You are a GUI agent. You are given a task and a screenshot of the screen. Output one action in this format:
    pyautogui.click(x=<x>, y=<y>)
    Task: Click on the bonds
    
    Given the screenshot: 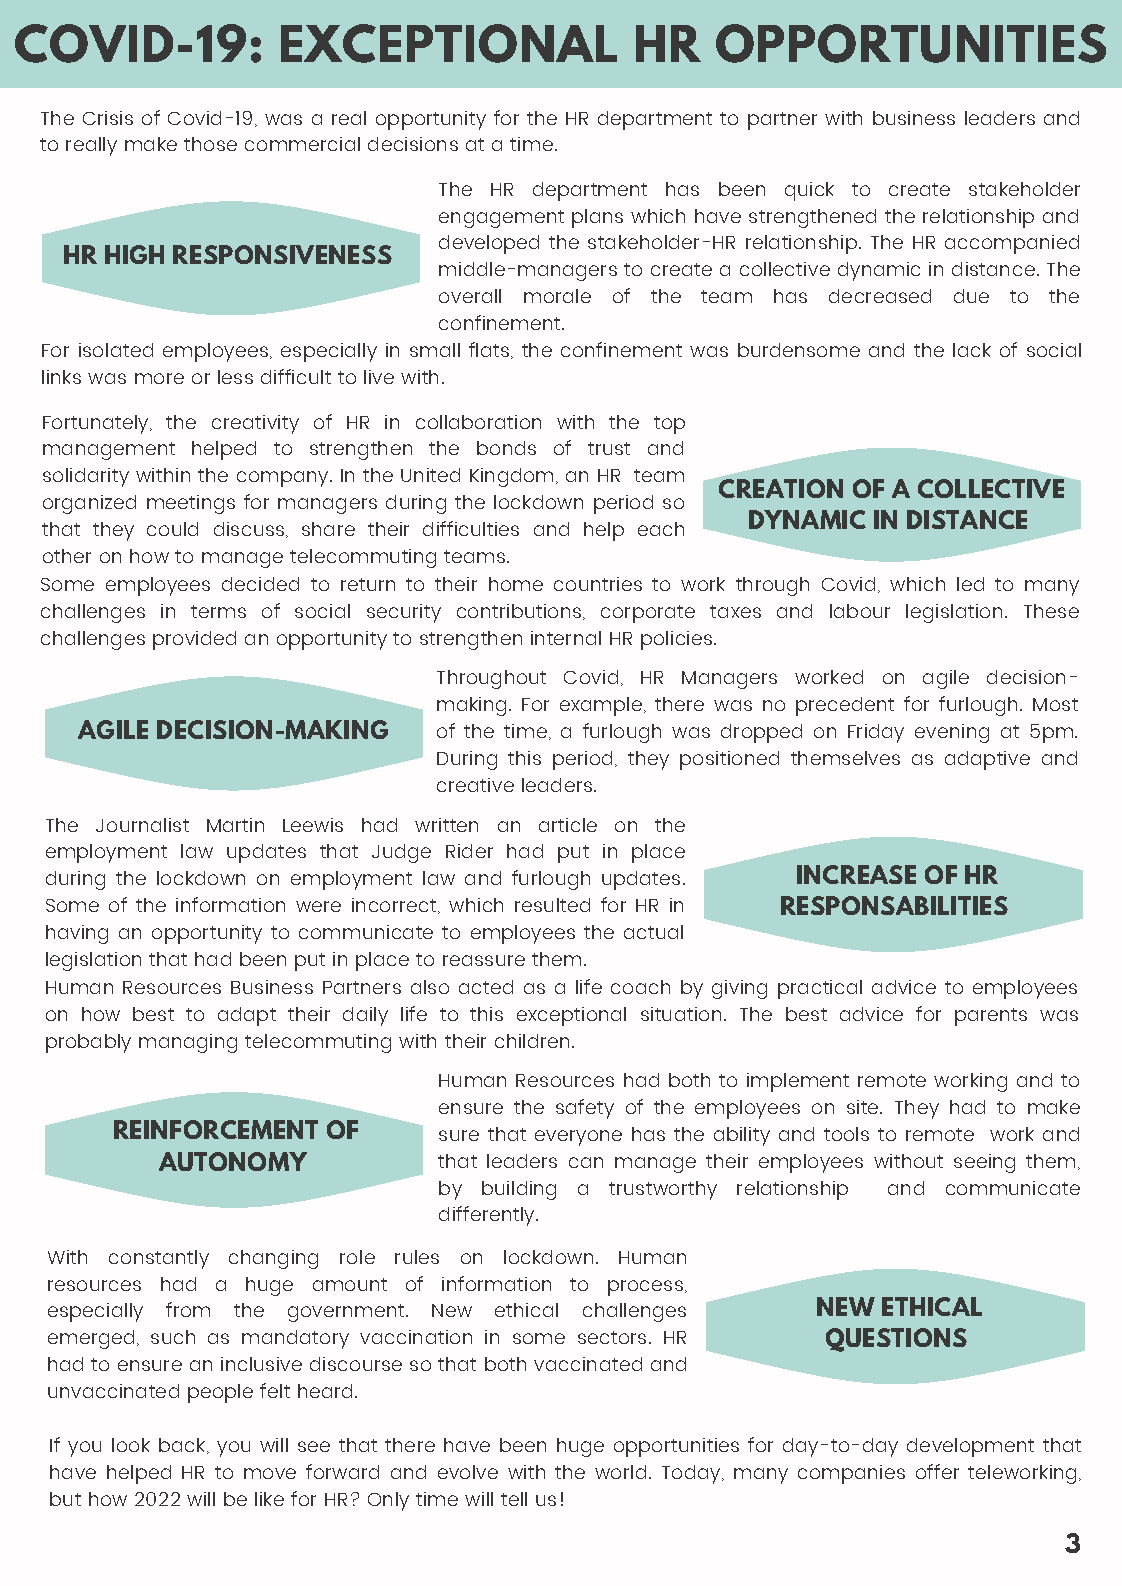 What is the action you would take?
    pyautogui.click(x=506, y=448)
